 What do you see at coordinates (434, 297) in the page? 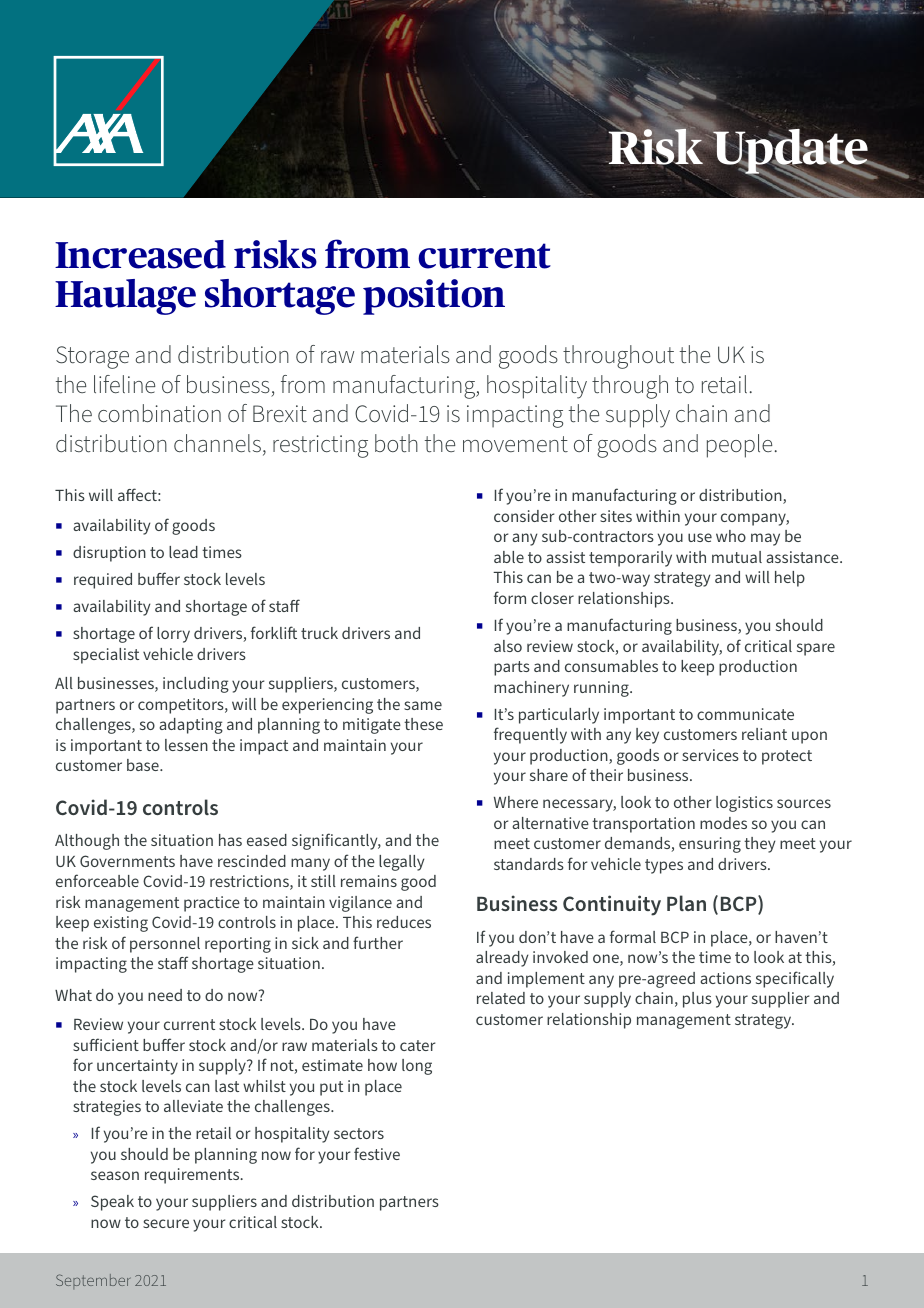
I see `position` at bounding box center [434, 297].
